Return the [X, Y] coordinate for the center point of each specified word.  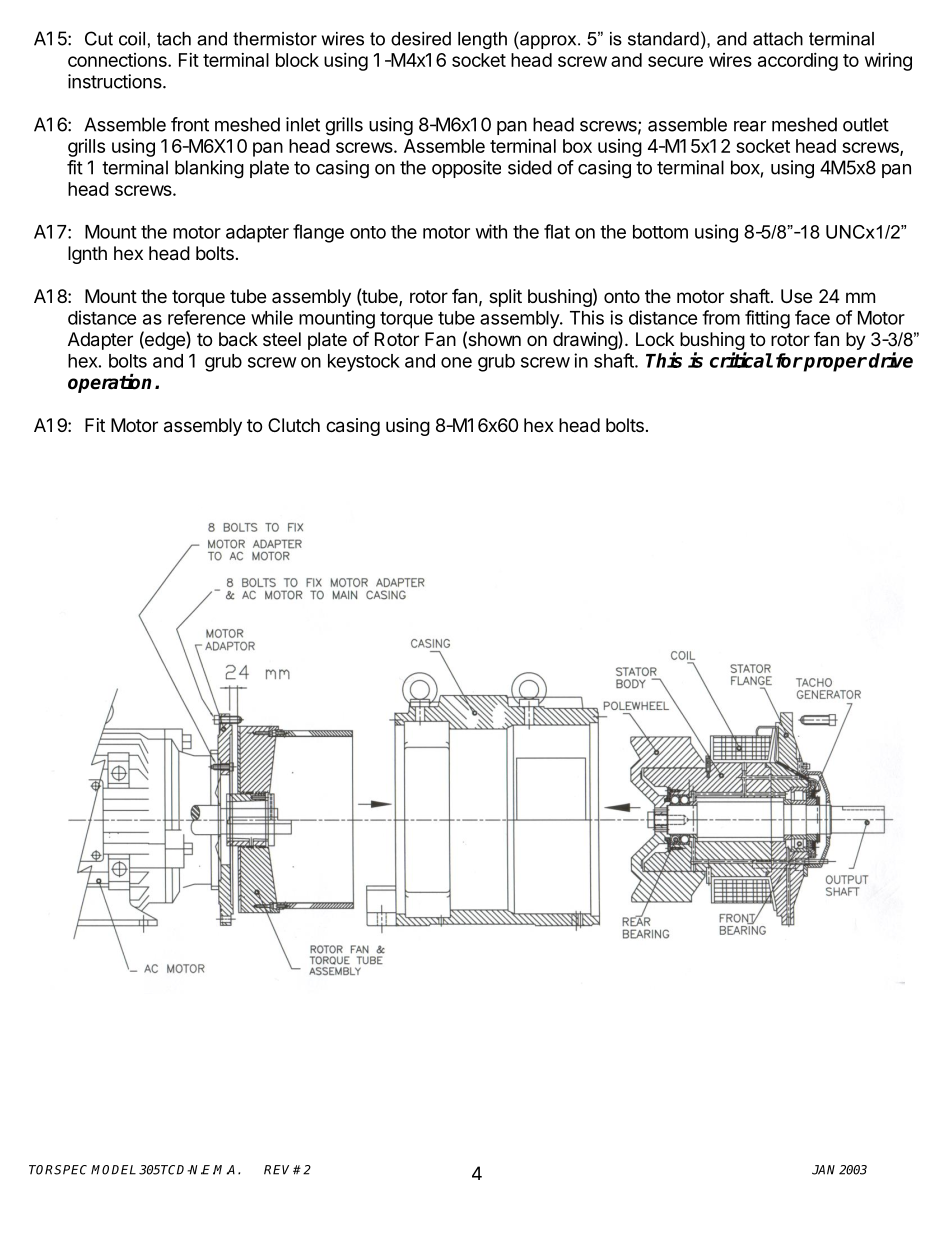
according [798, 62]
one [456, 362]
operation [109, 383]
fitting [767, 319]
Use [796, 296]
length [482, 40]
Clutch [294, 425]
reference [207, 317]
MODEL [113, 1170]
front [190, 124]
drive [891, 360]
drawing [586, 340]
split [505, 298]
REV [279, 1170]
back [238, 339]
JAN [823, 1170]
